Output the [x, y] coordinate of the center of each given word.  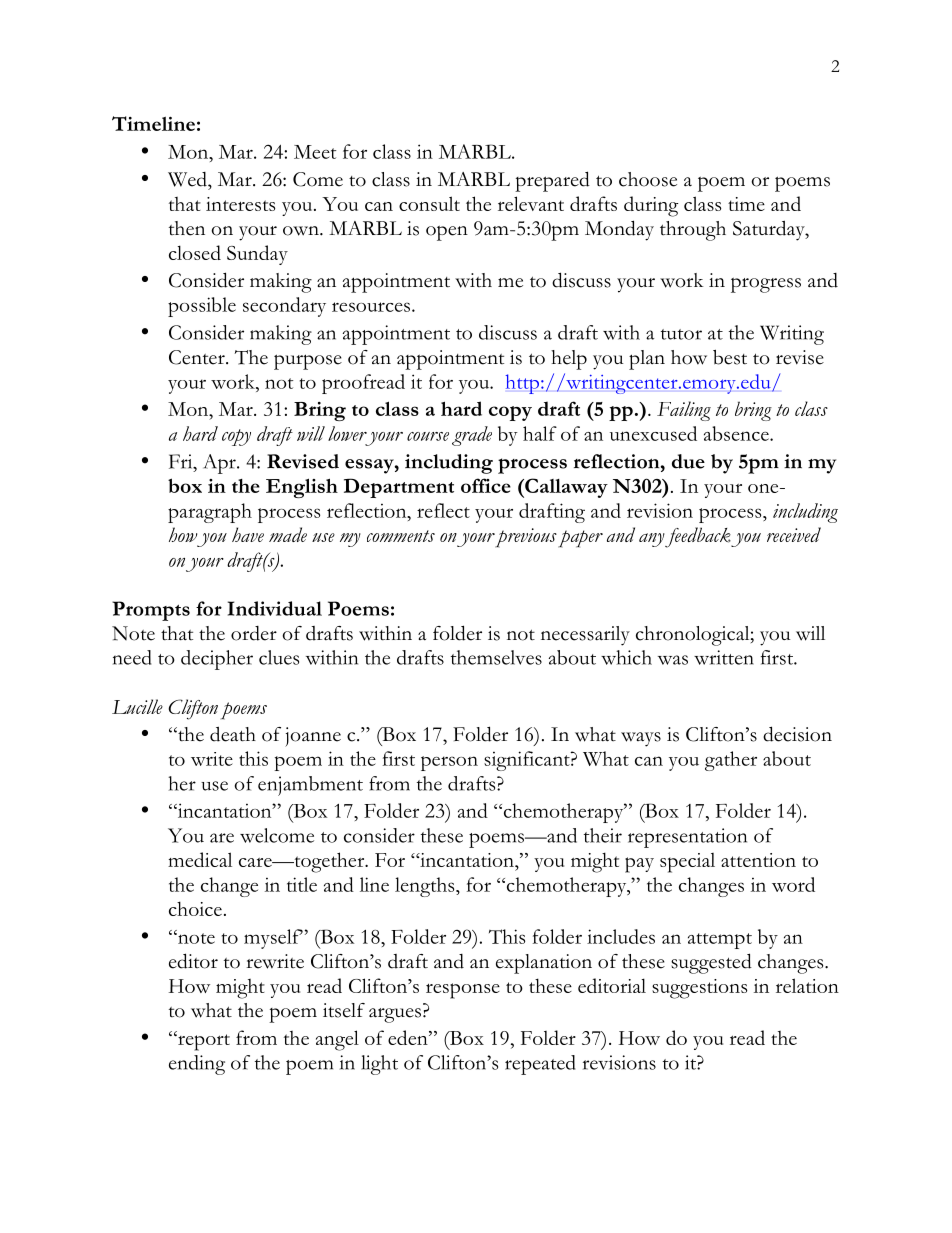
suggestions [699, 989]
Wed [188, 179]
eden [409, 1037]
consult [429, 203]
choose [648, 179]
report [203, 1042]
